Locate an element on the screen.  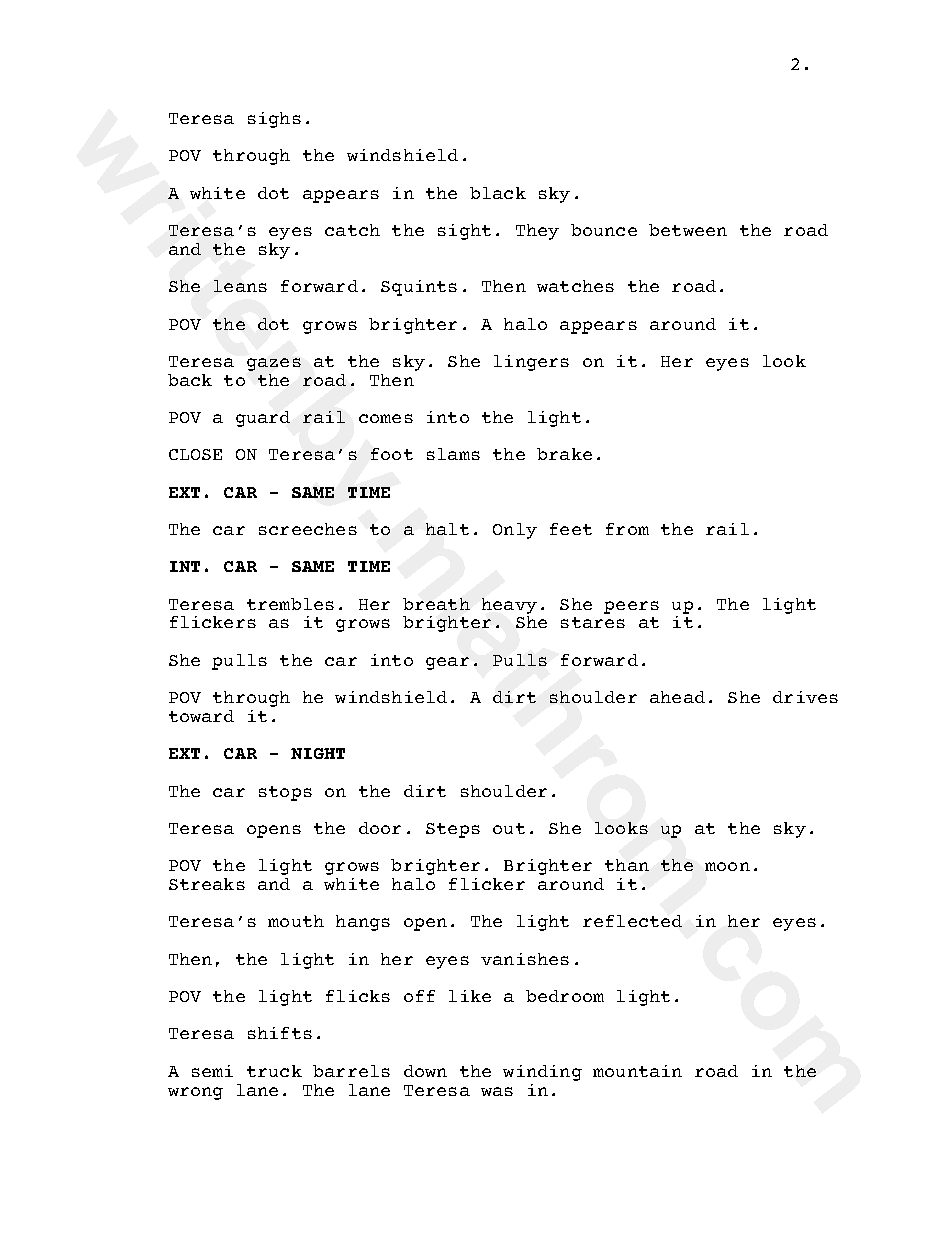
brake is located at coordinates (564, 454).
